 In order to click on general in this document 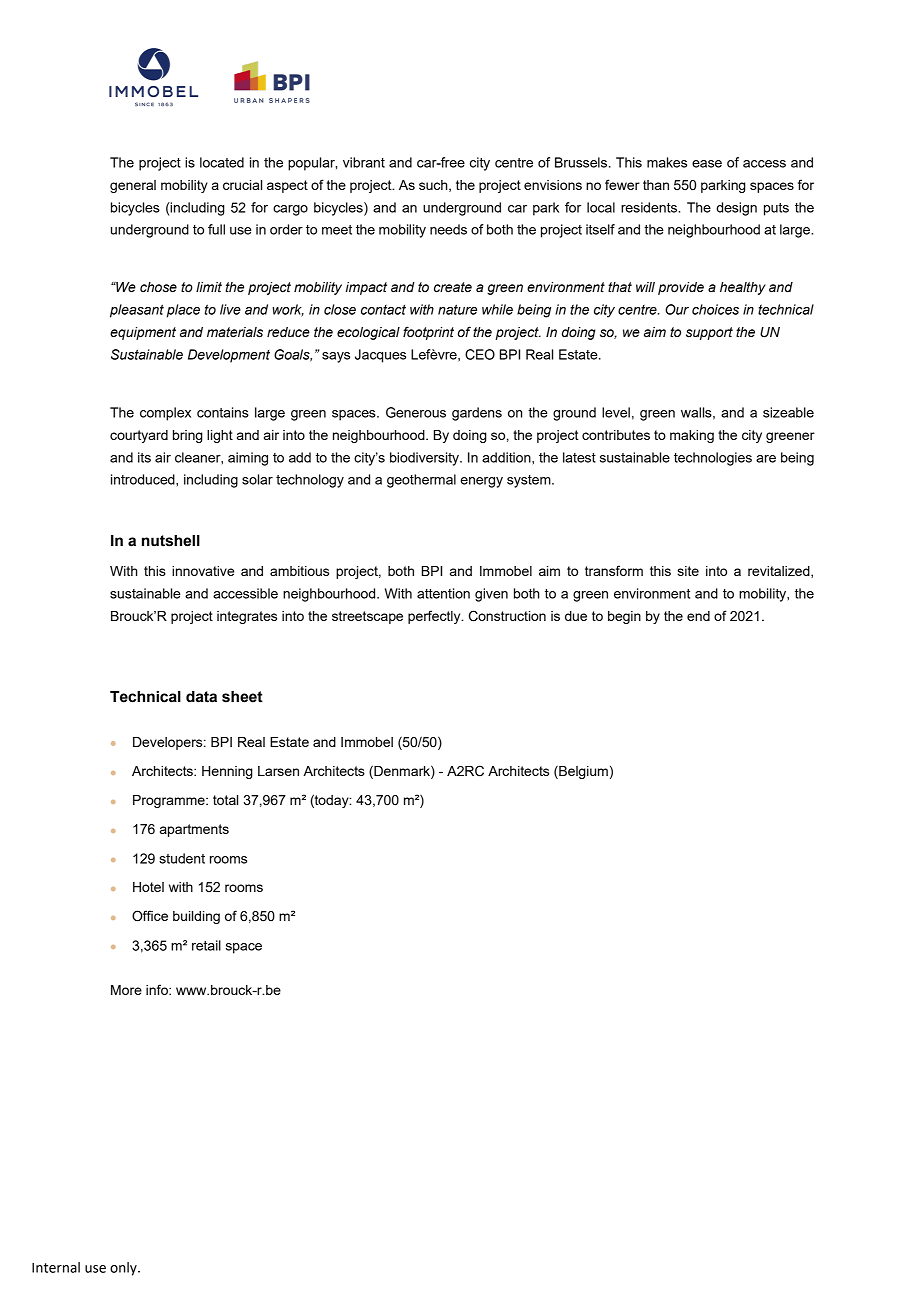, I will do `click(133, 186)`.
